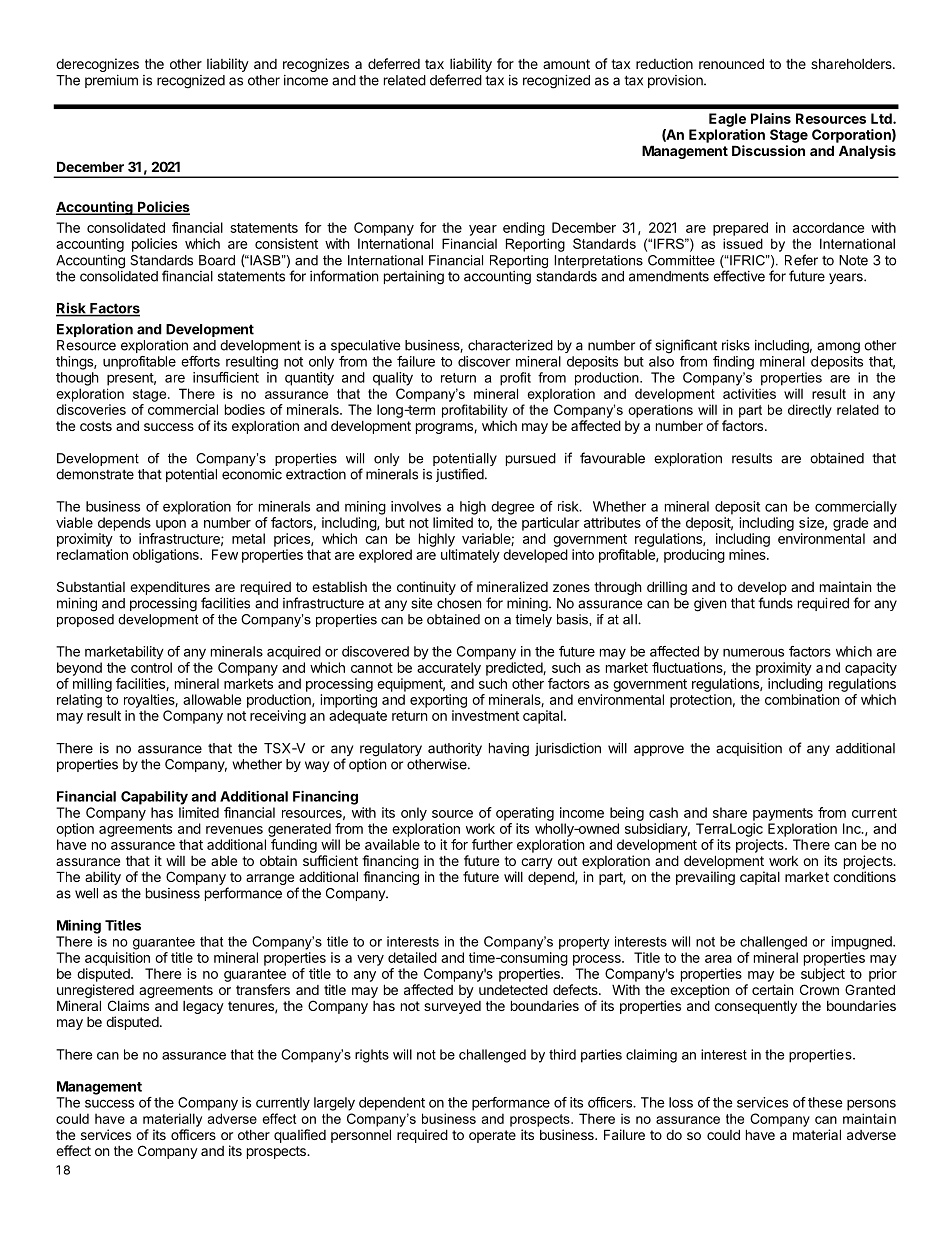 This screenshot has height=1233, width=952. I want to click on expenditures, so click(170, 588).
